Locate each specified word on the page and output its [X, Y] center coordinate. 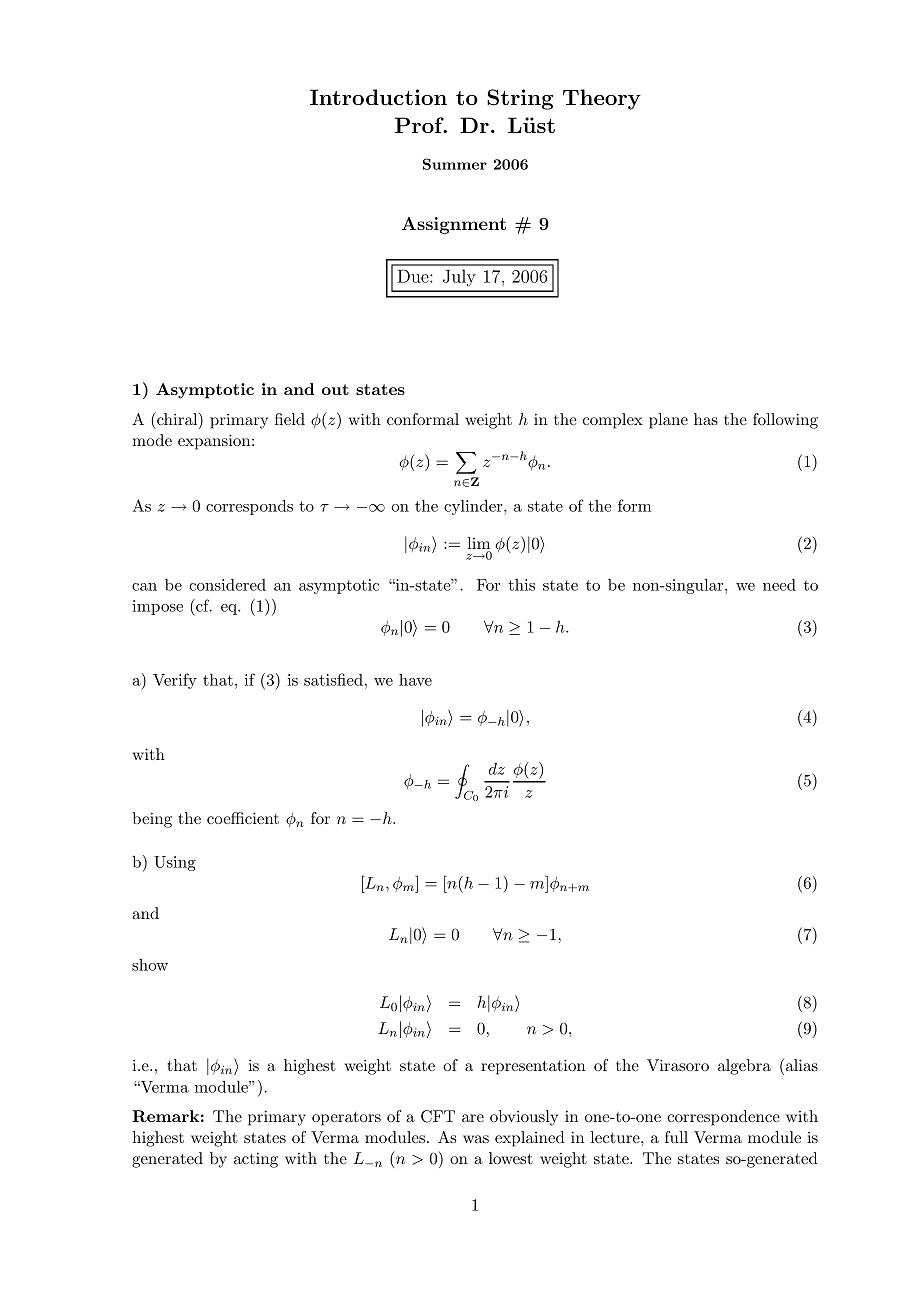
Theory [602, 99]
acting [256, 1160]
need [779, 585]
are [473, 1118]
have [415, 680]
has [706, 419]
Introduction [378, 97]
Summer [455, 164]
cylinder [474, 507]
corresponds [249, 507]
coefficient [243, 818]
